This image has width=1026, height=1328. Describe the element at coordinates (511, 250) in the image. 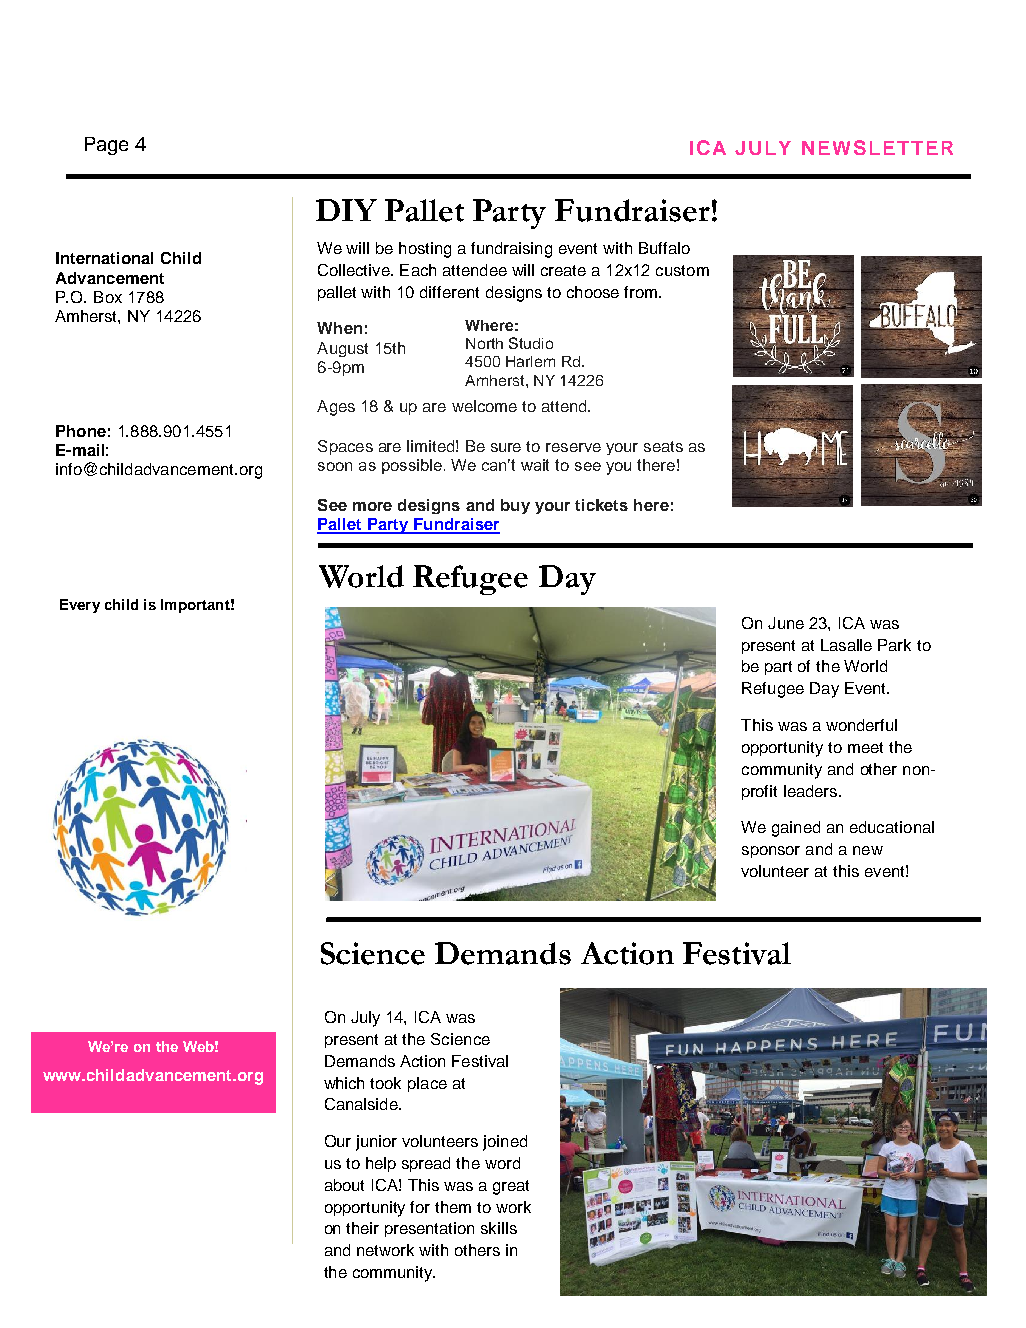

I see `fundraising` at that location.
